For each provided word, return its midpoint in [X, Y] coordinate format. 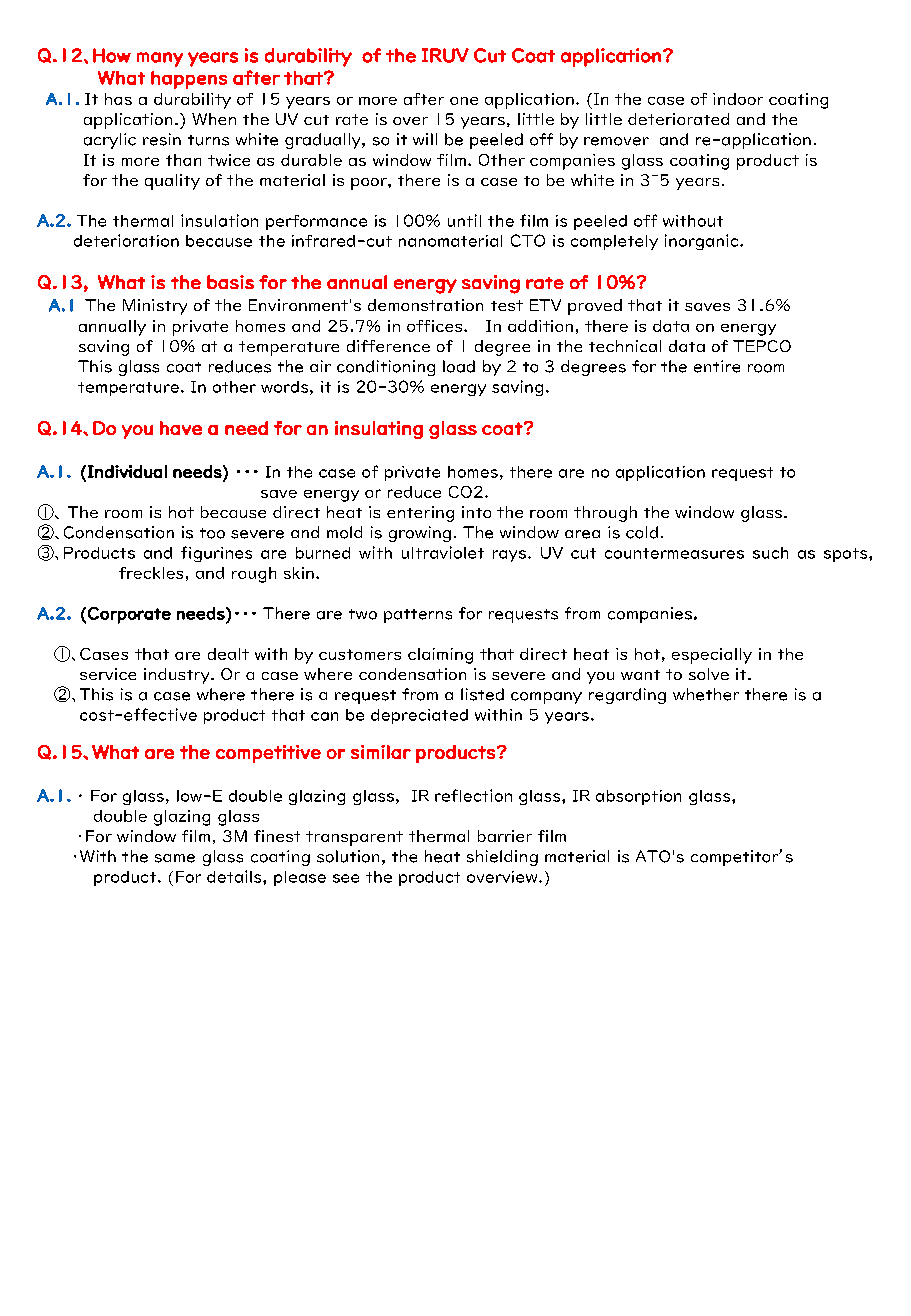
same [175, 858]
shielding [502, 858]
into [476, 512]
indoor [738, 99]
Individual [127, 471]
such [770, 553]
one [464, 101]
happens [189, 80]
